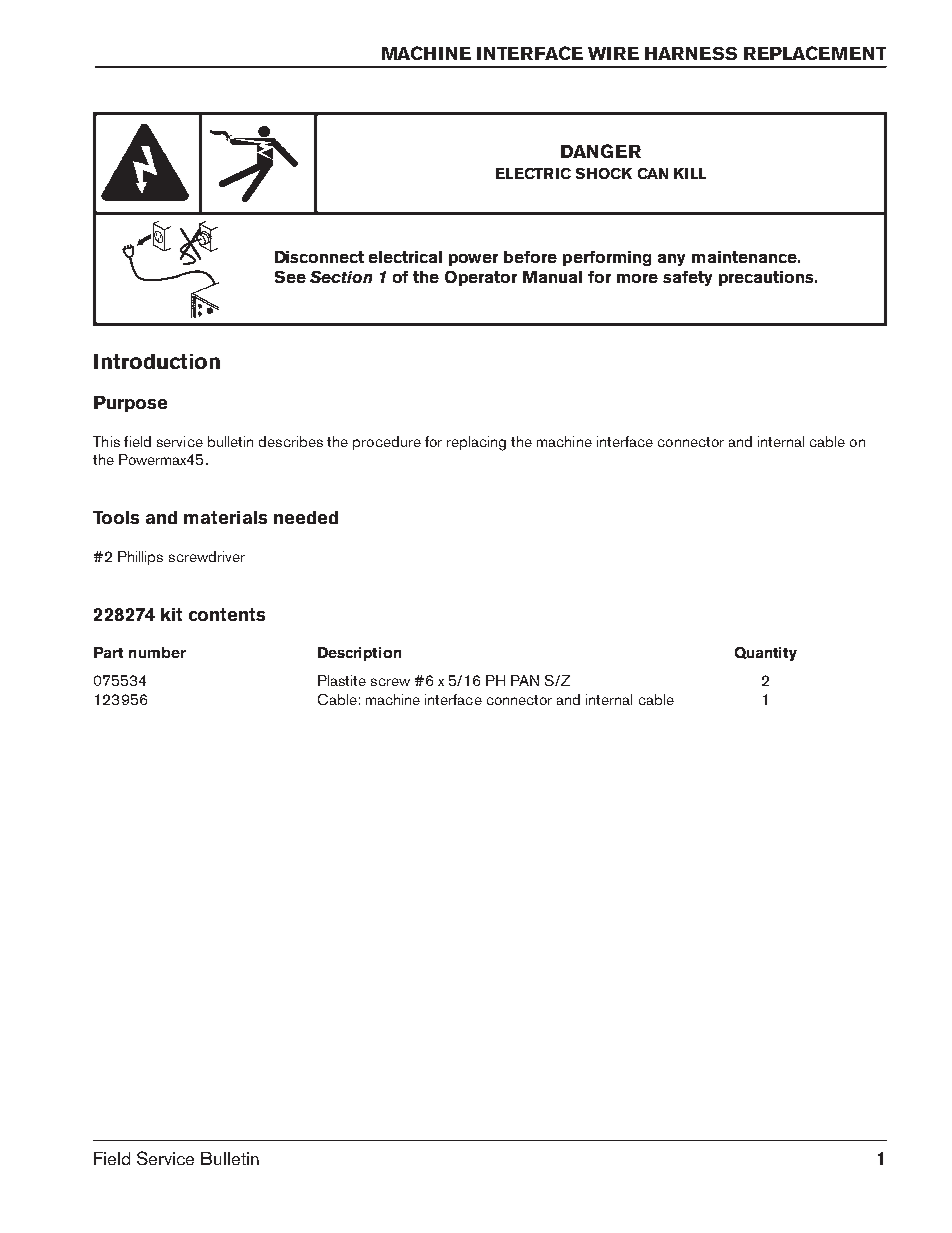 The width and height of the screenshot is (952, 1233). What do you see at coordinates (157, 652) in the screenshot?
I see `number` at bounding box center [157, 652].
